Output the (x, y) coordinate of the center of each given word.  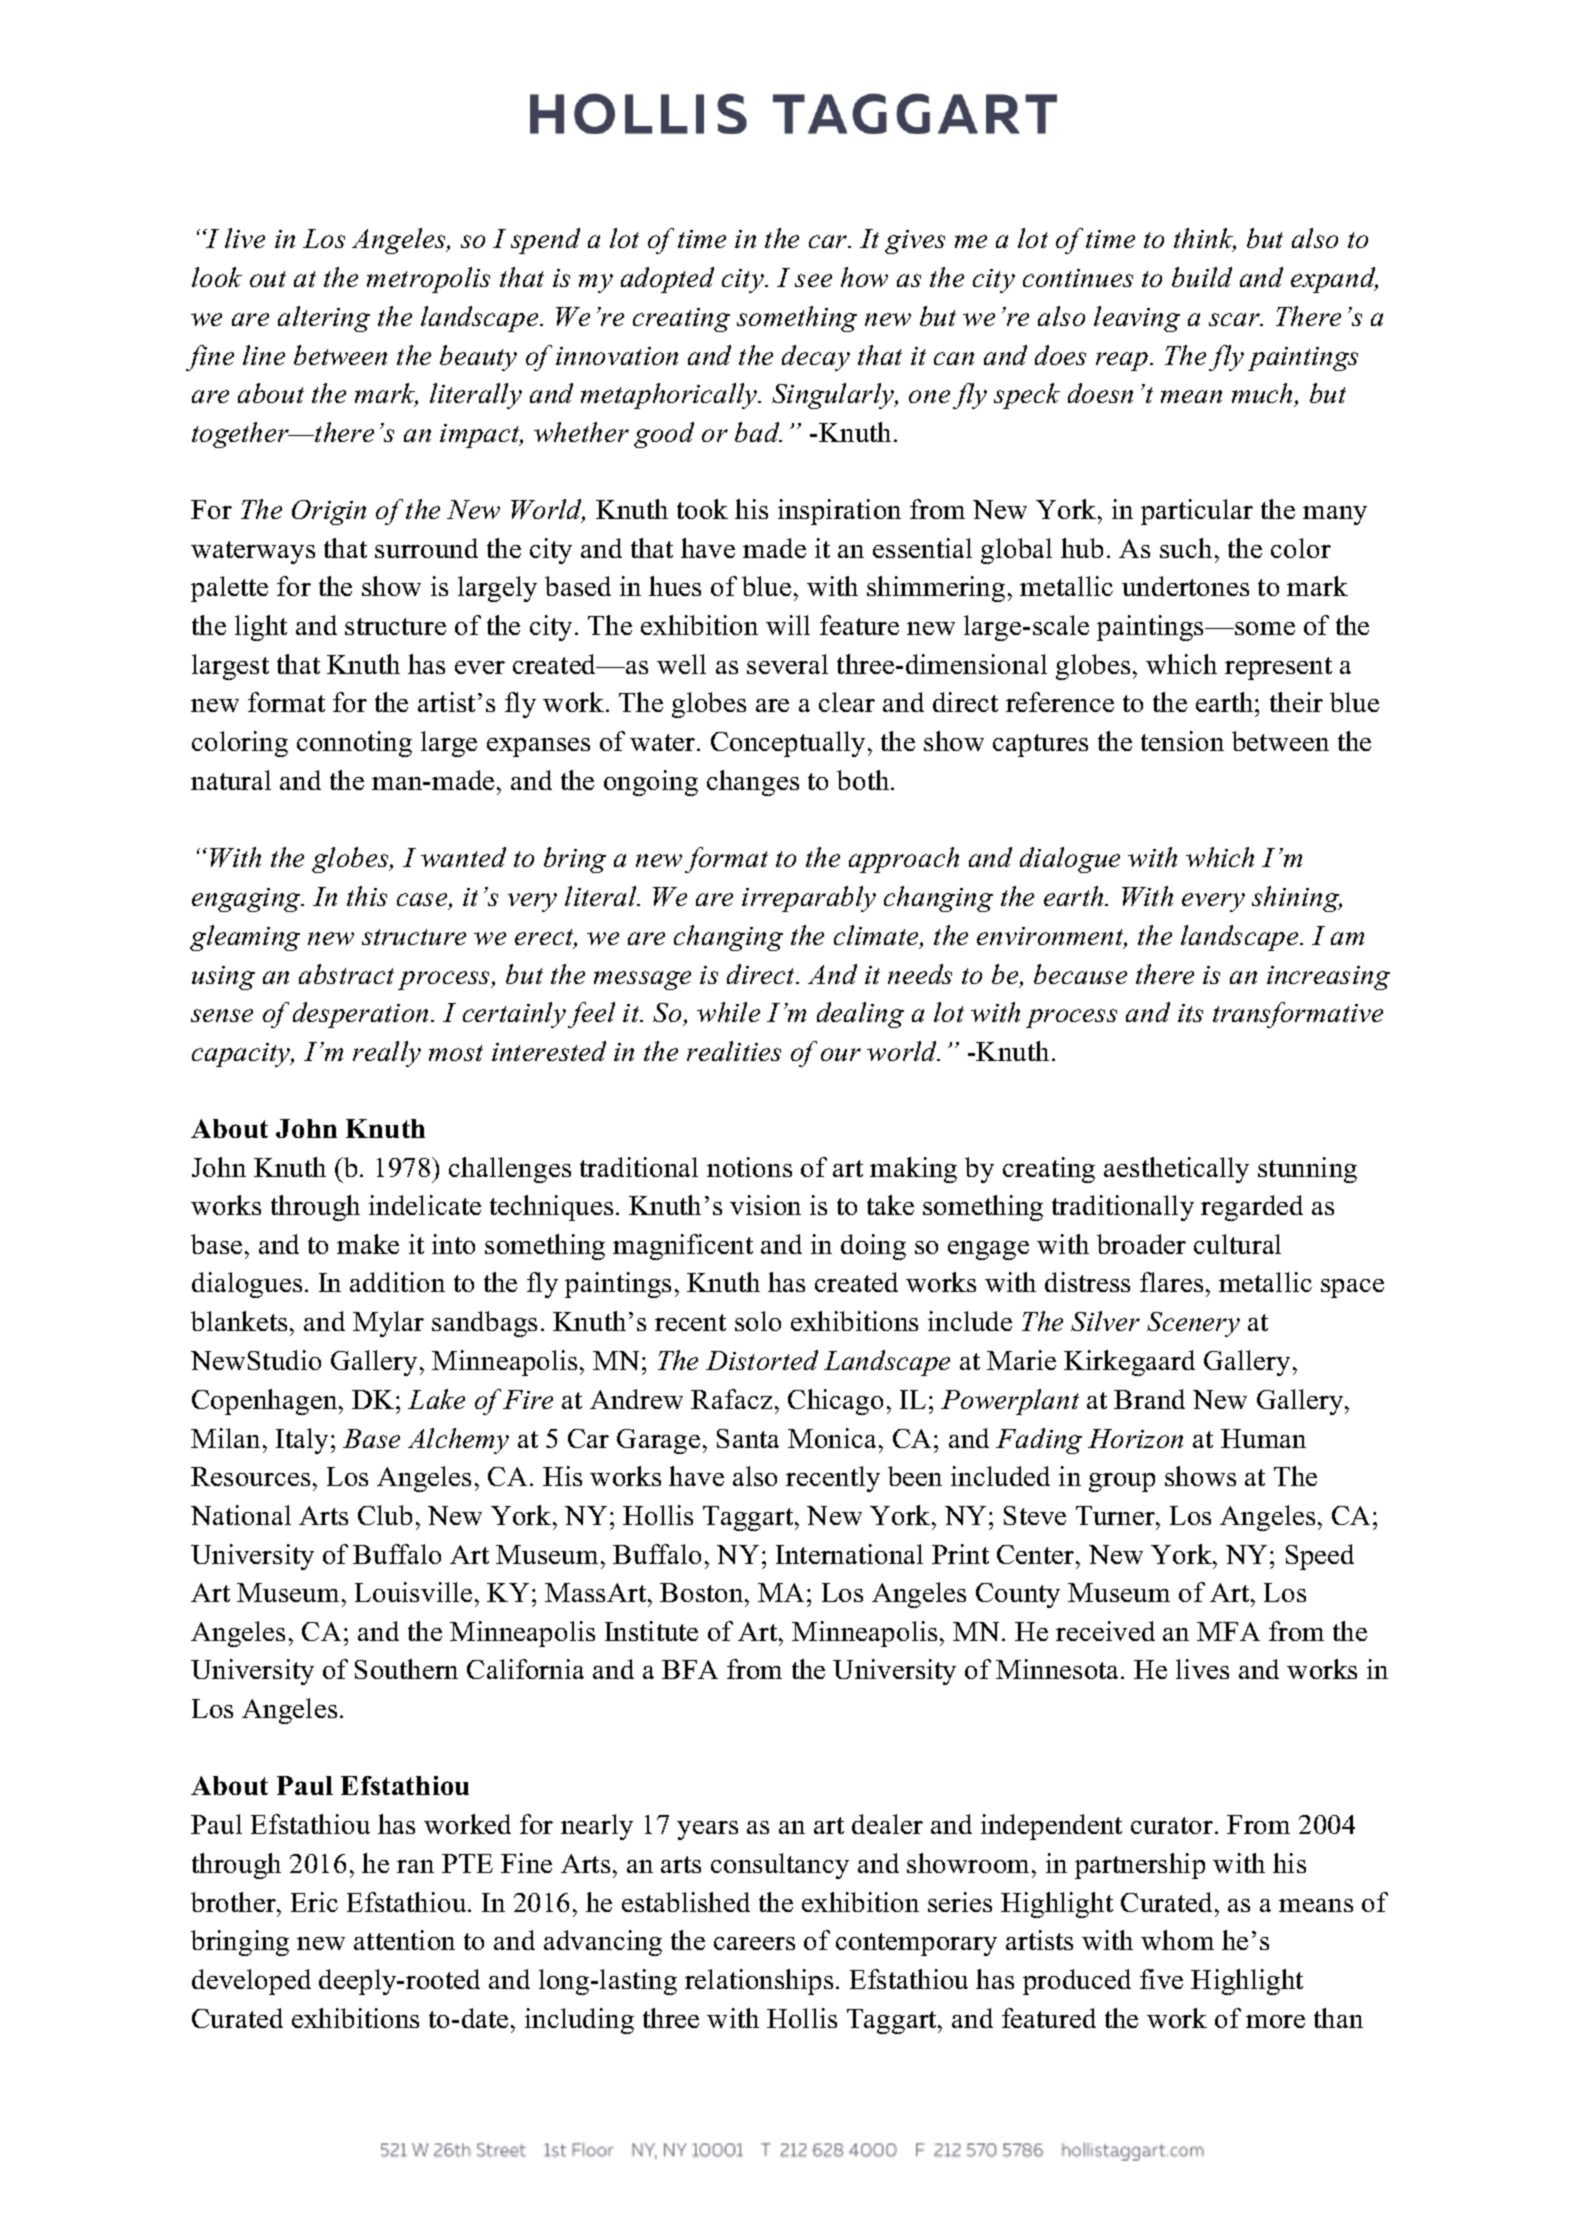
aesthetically (1176, 1170)
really (387, 1054)
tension (1182, 741)
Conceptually (788, 744)
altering (324, 319)
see (813, 280)
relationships (759, 1982)
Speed (1320, 1557)
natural (231, 780)
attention (404, 1940)
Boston (703, 1592)
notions (749, 1167)
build (1202, 277)
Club (385, 1515)
